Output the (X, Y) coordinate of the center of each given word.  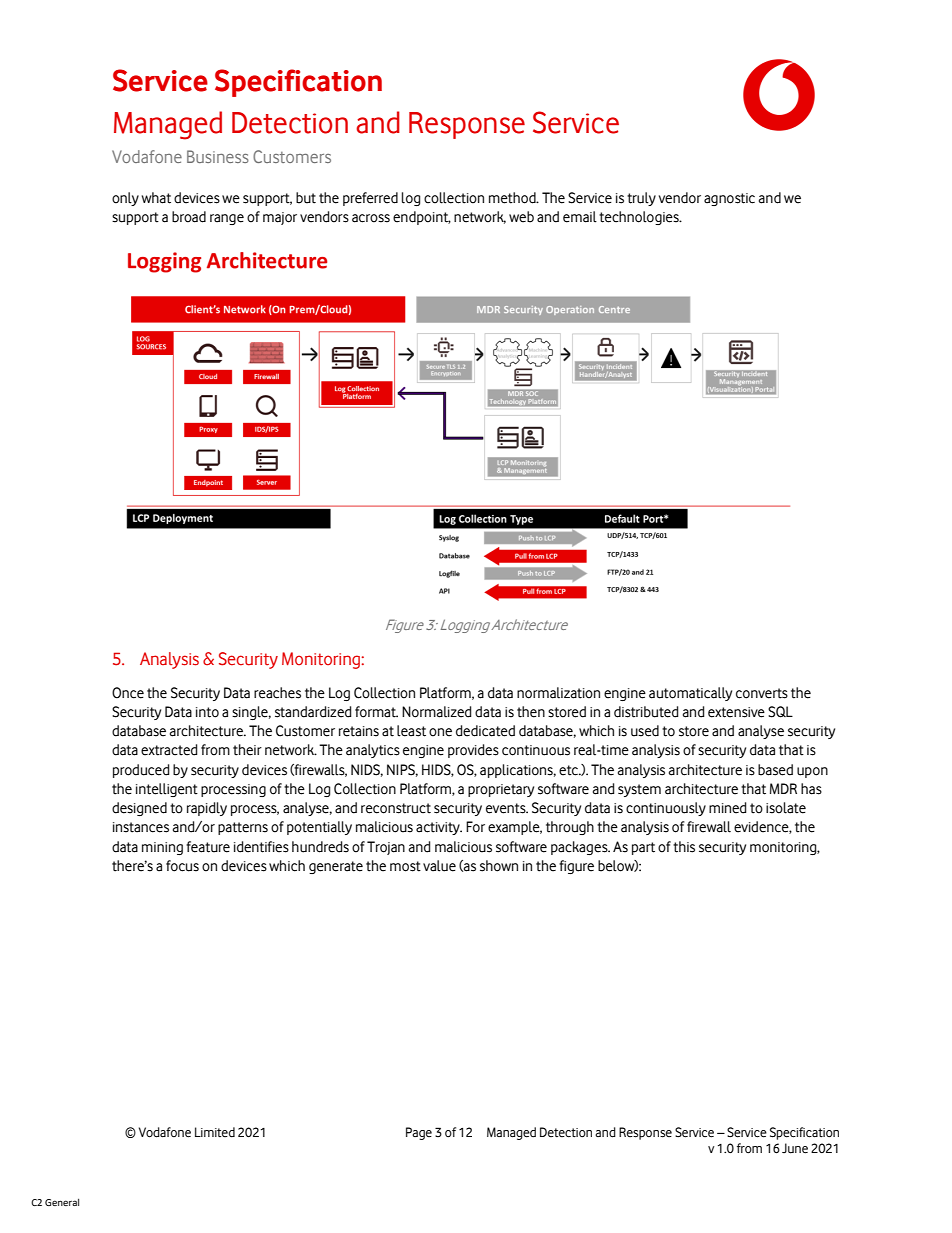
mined (728, 808)
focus (182, 866)
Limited (215, 1132)
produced (141, 771)
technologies (640, 218)
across (371, 218)
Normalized (437, 712)
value (439, 866)
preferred (370, 199)
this (684, 847)
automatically (690, 694)
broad (189, 217)
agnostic (729, 199)
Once (128, 693)
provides (473, 751)
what (156, 198)
